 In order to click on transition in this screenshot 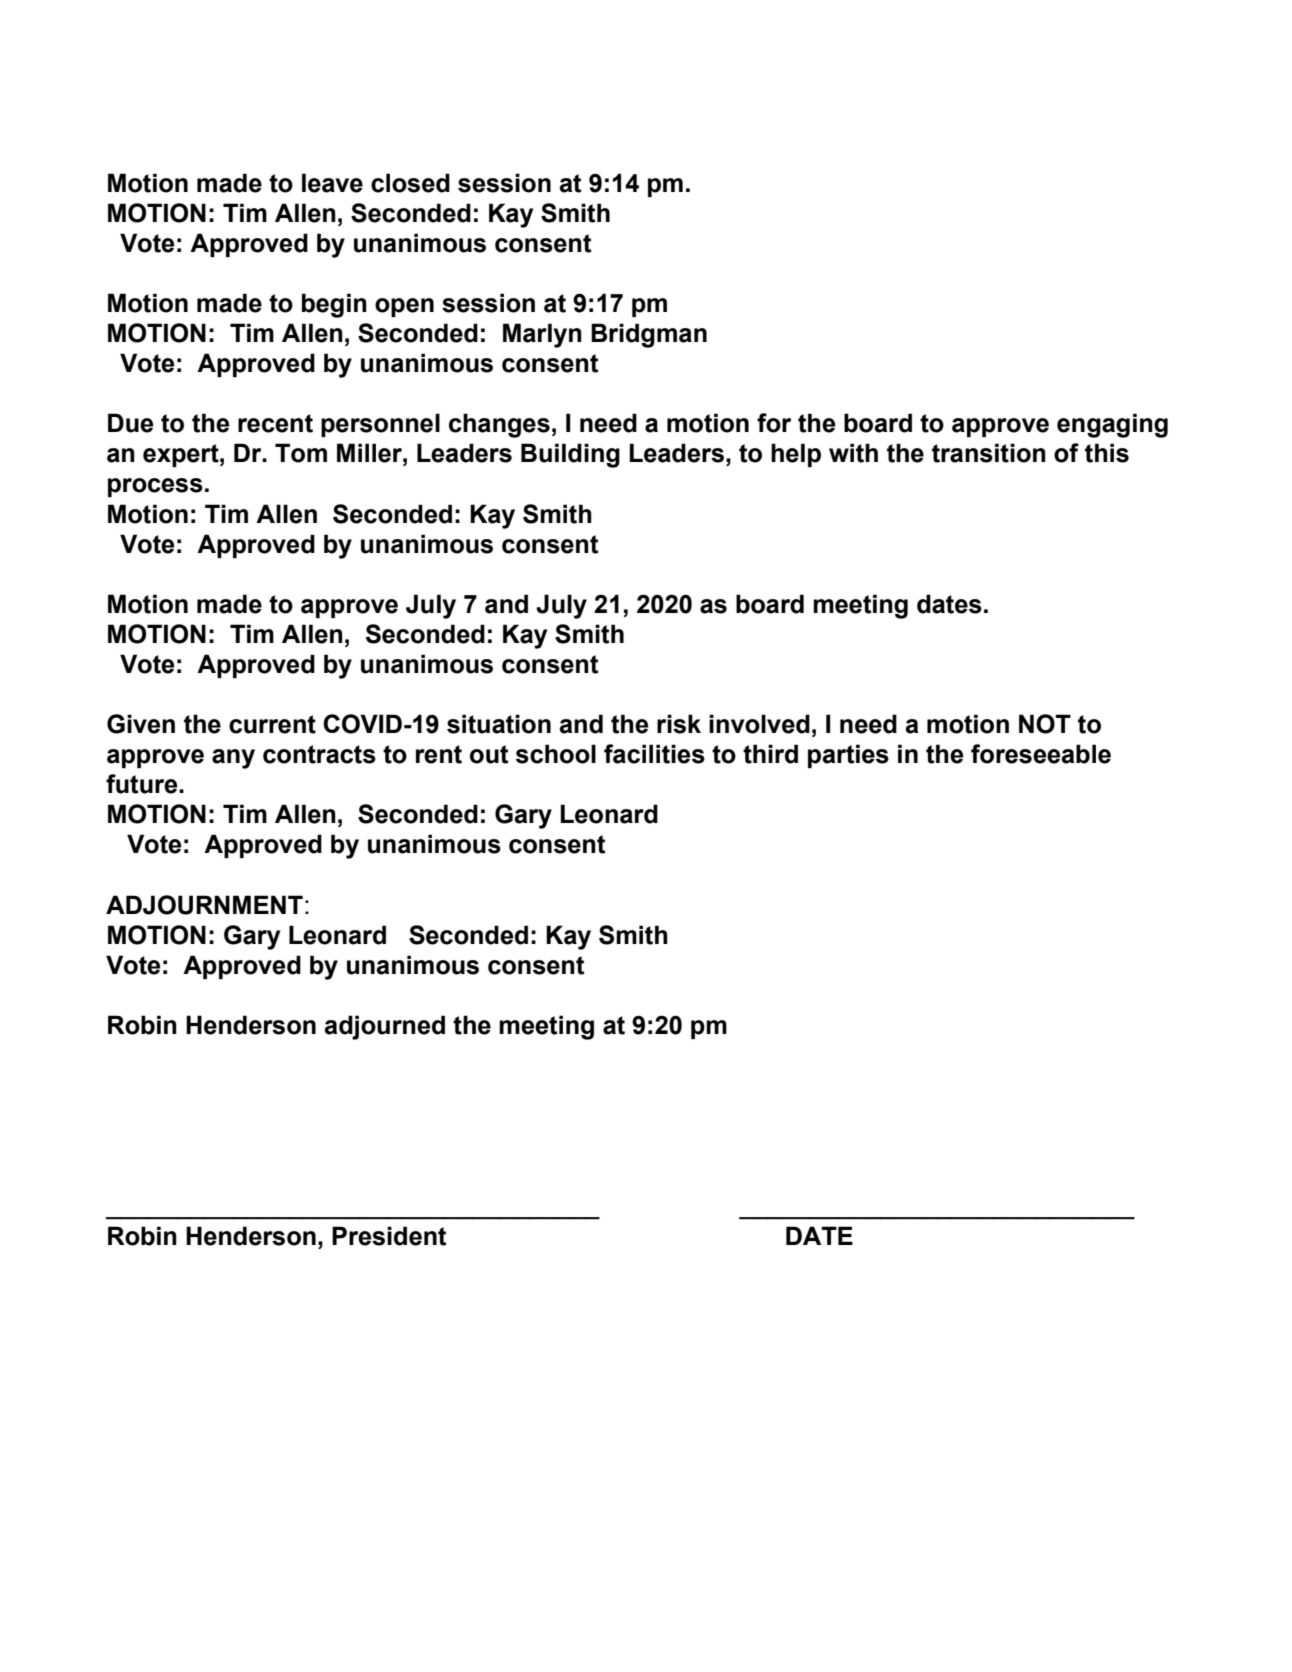, I will do `click(989, 453)`.
